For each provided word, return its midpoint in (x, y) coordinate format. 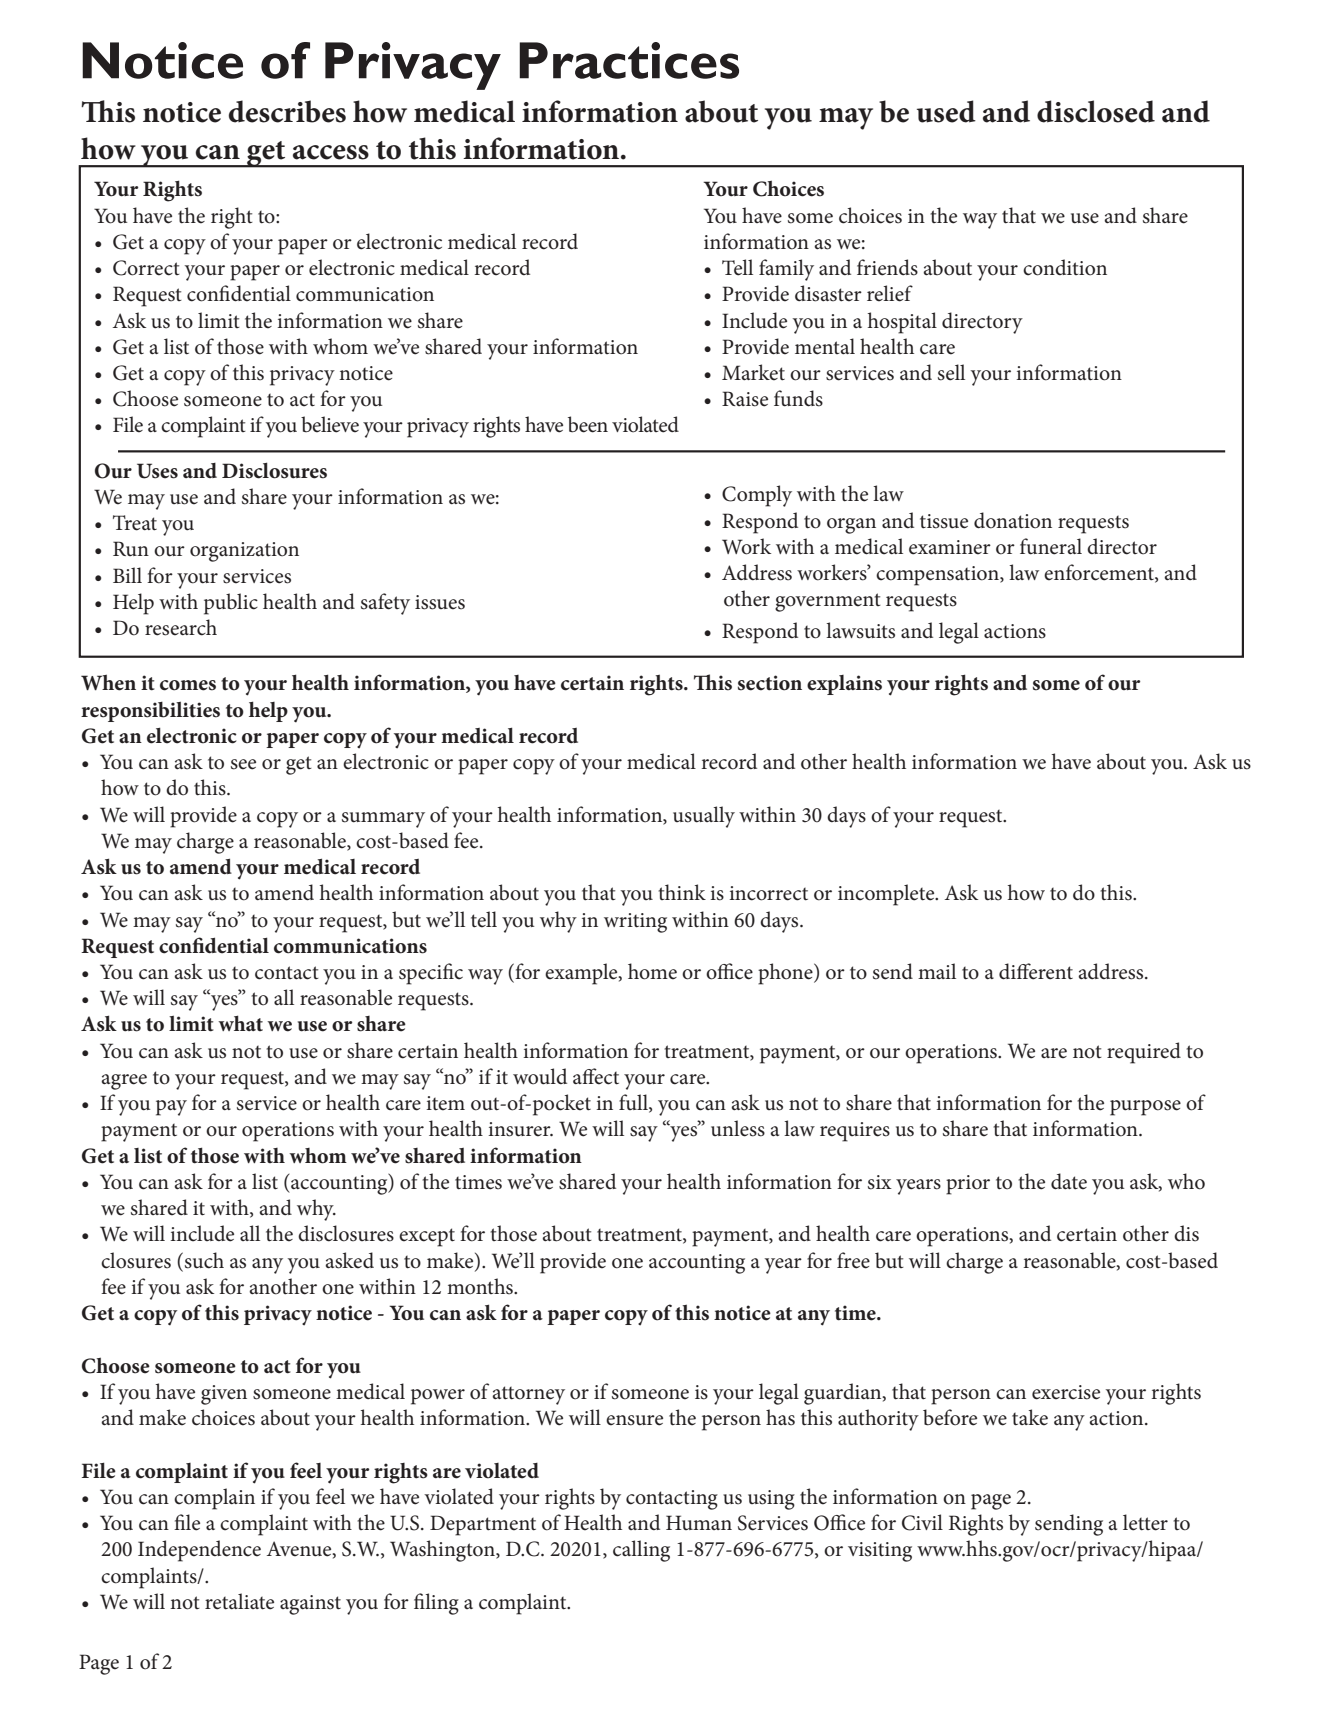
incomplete (887, 895)
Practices (629, 60)
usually (704, 817)
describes (287, 111)
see (243, 764)
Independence (199, 1551)
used (946, 111)
